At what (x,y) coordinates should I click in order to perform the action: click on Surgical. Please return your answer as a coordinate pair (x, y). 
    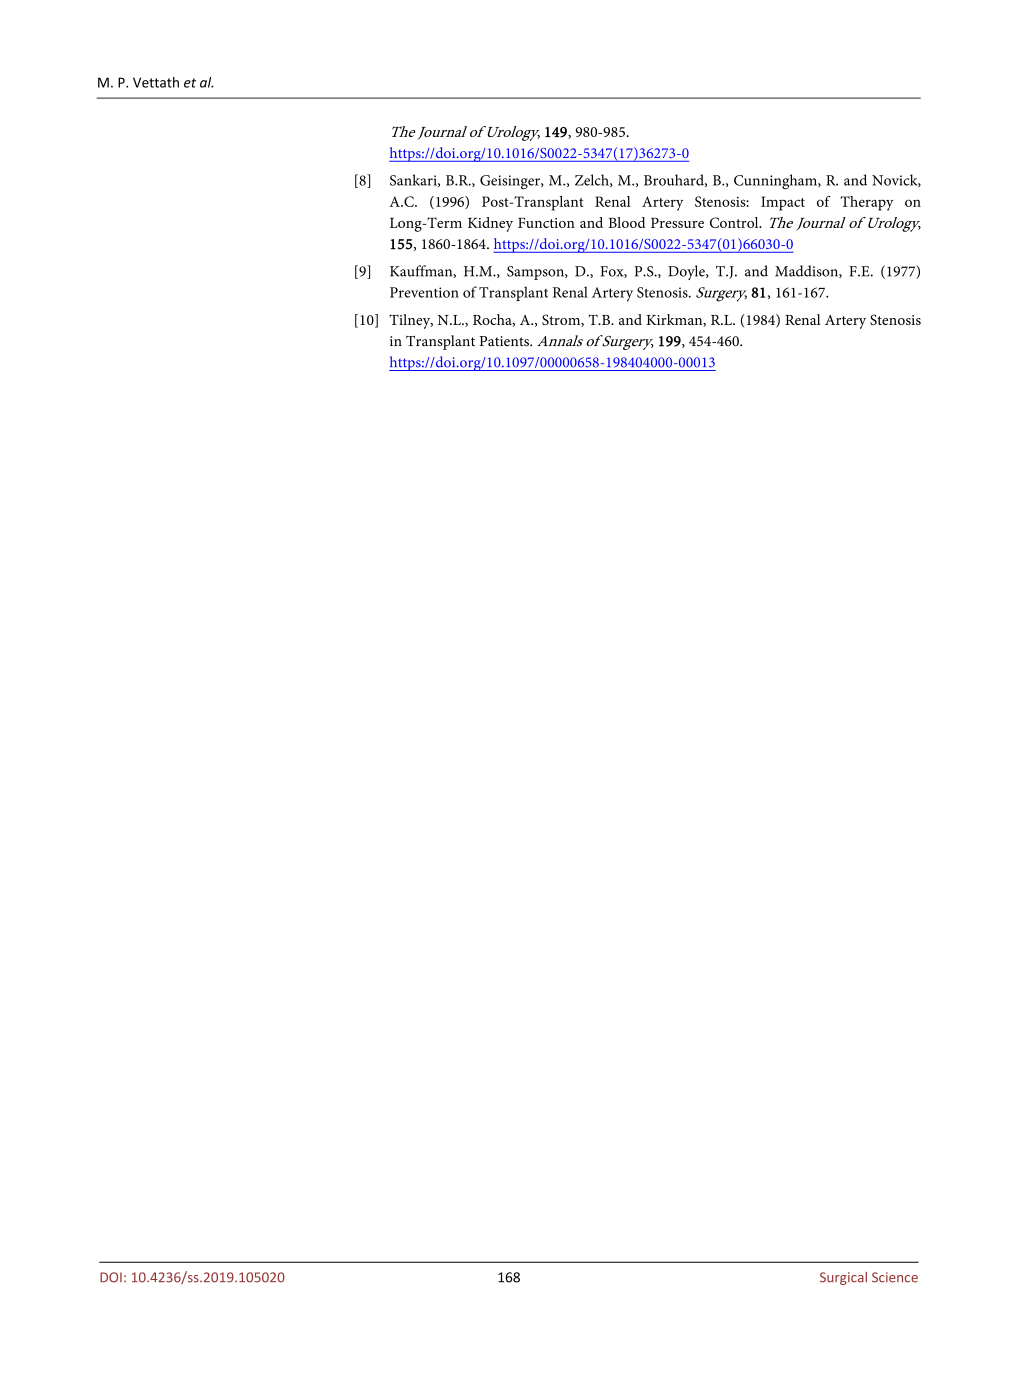
    Looking at the image, I should click on (843, 1278).
